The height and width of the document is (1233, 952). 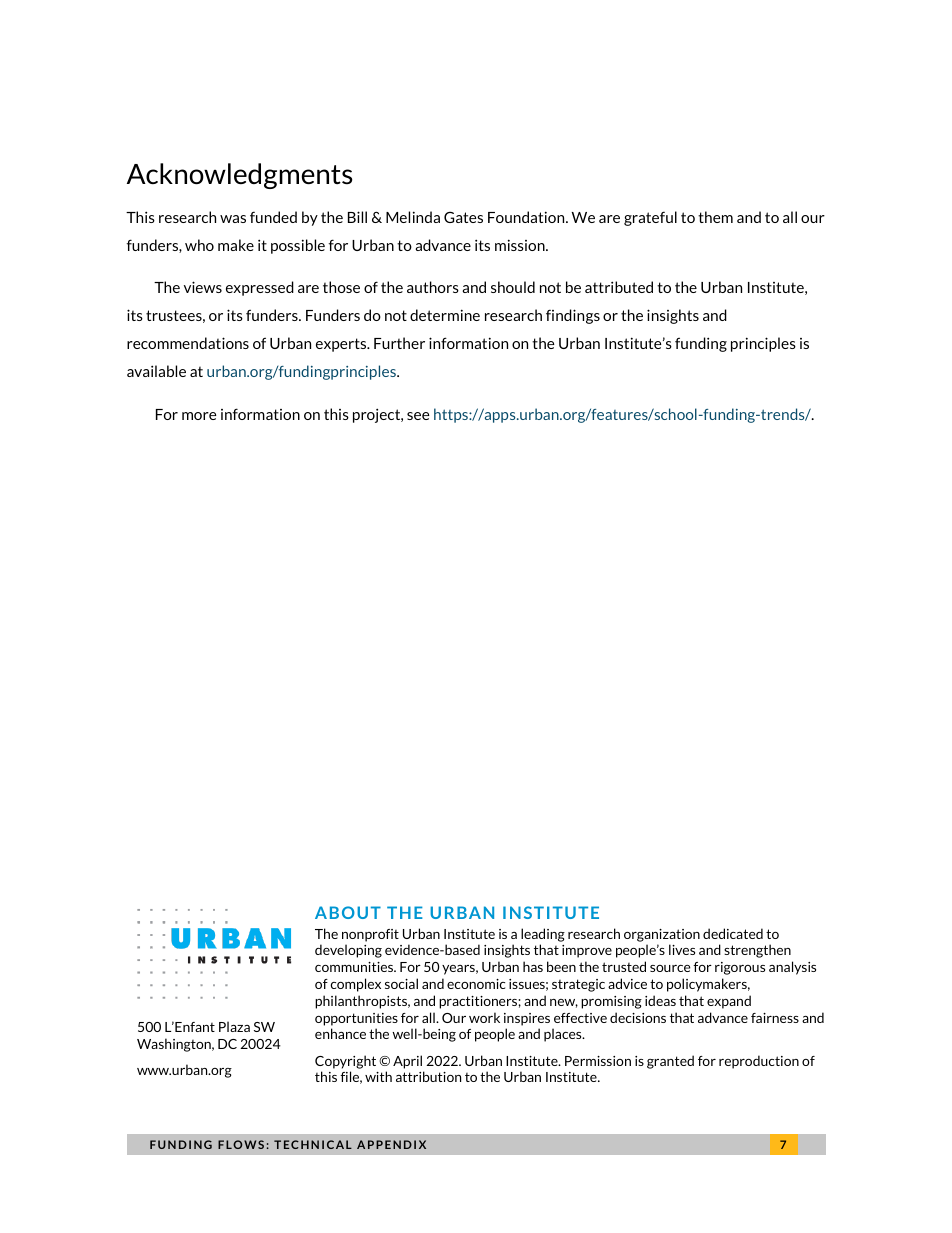 I want to click on ABOUT, so click(x=348, y=912).
